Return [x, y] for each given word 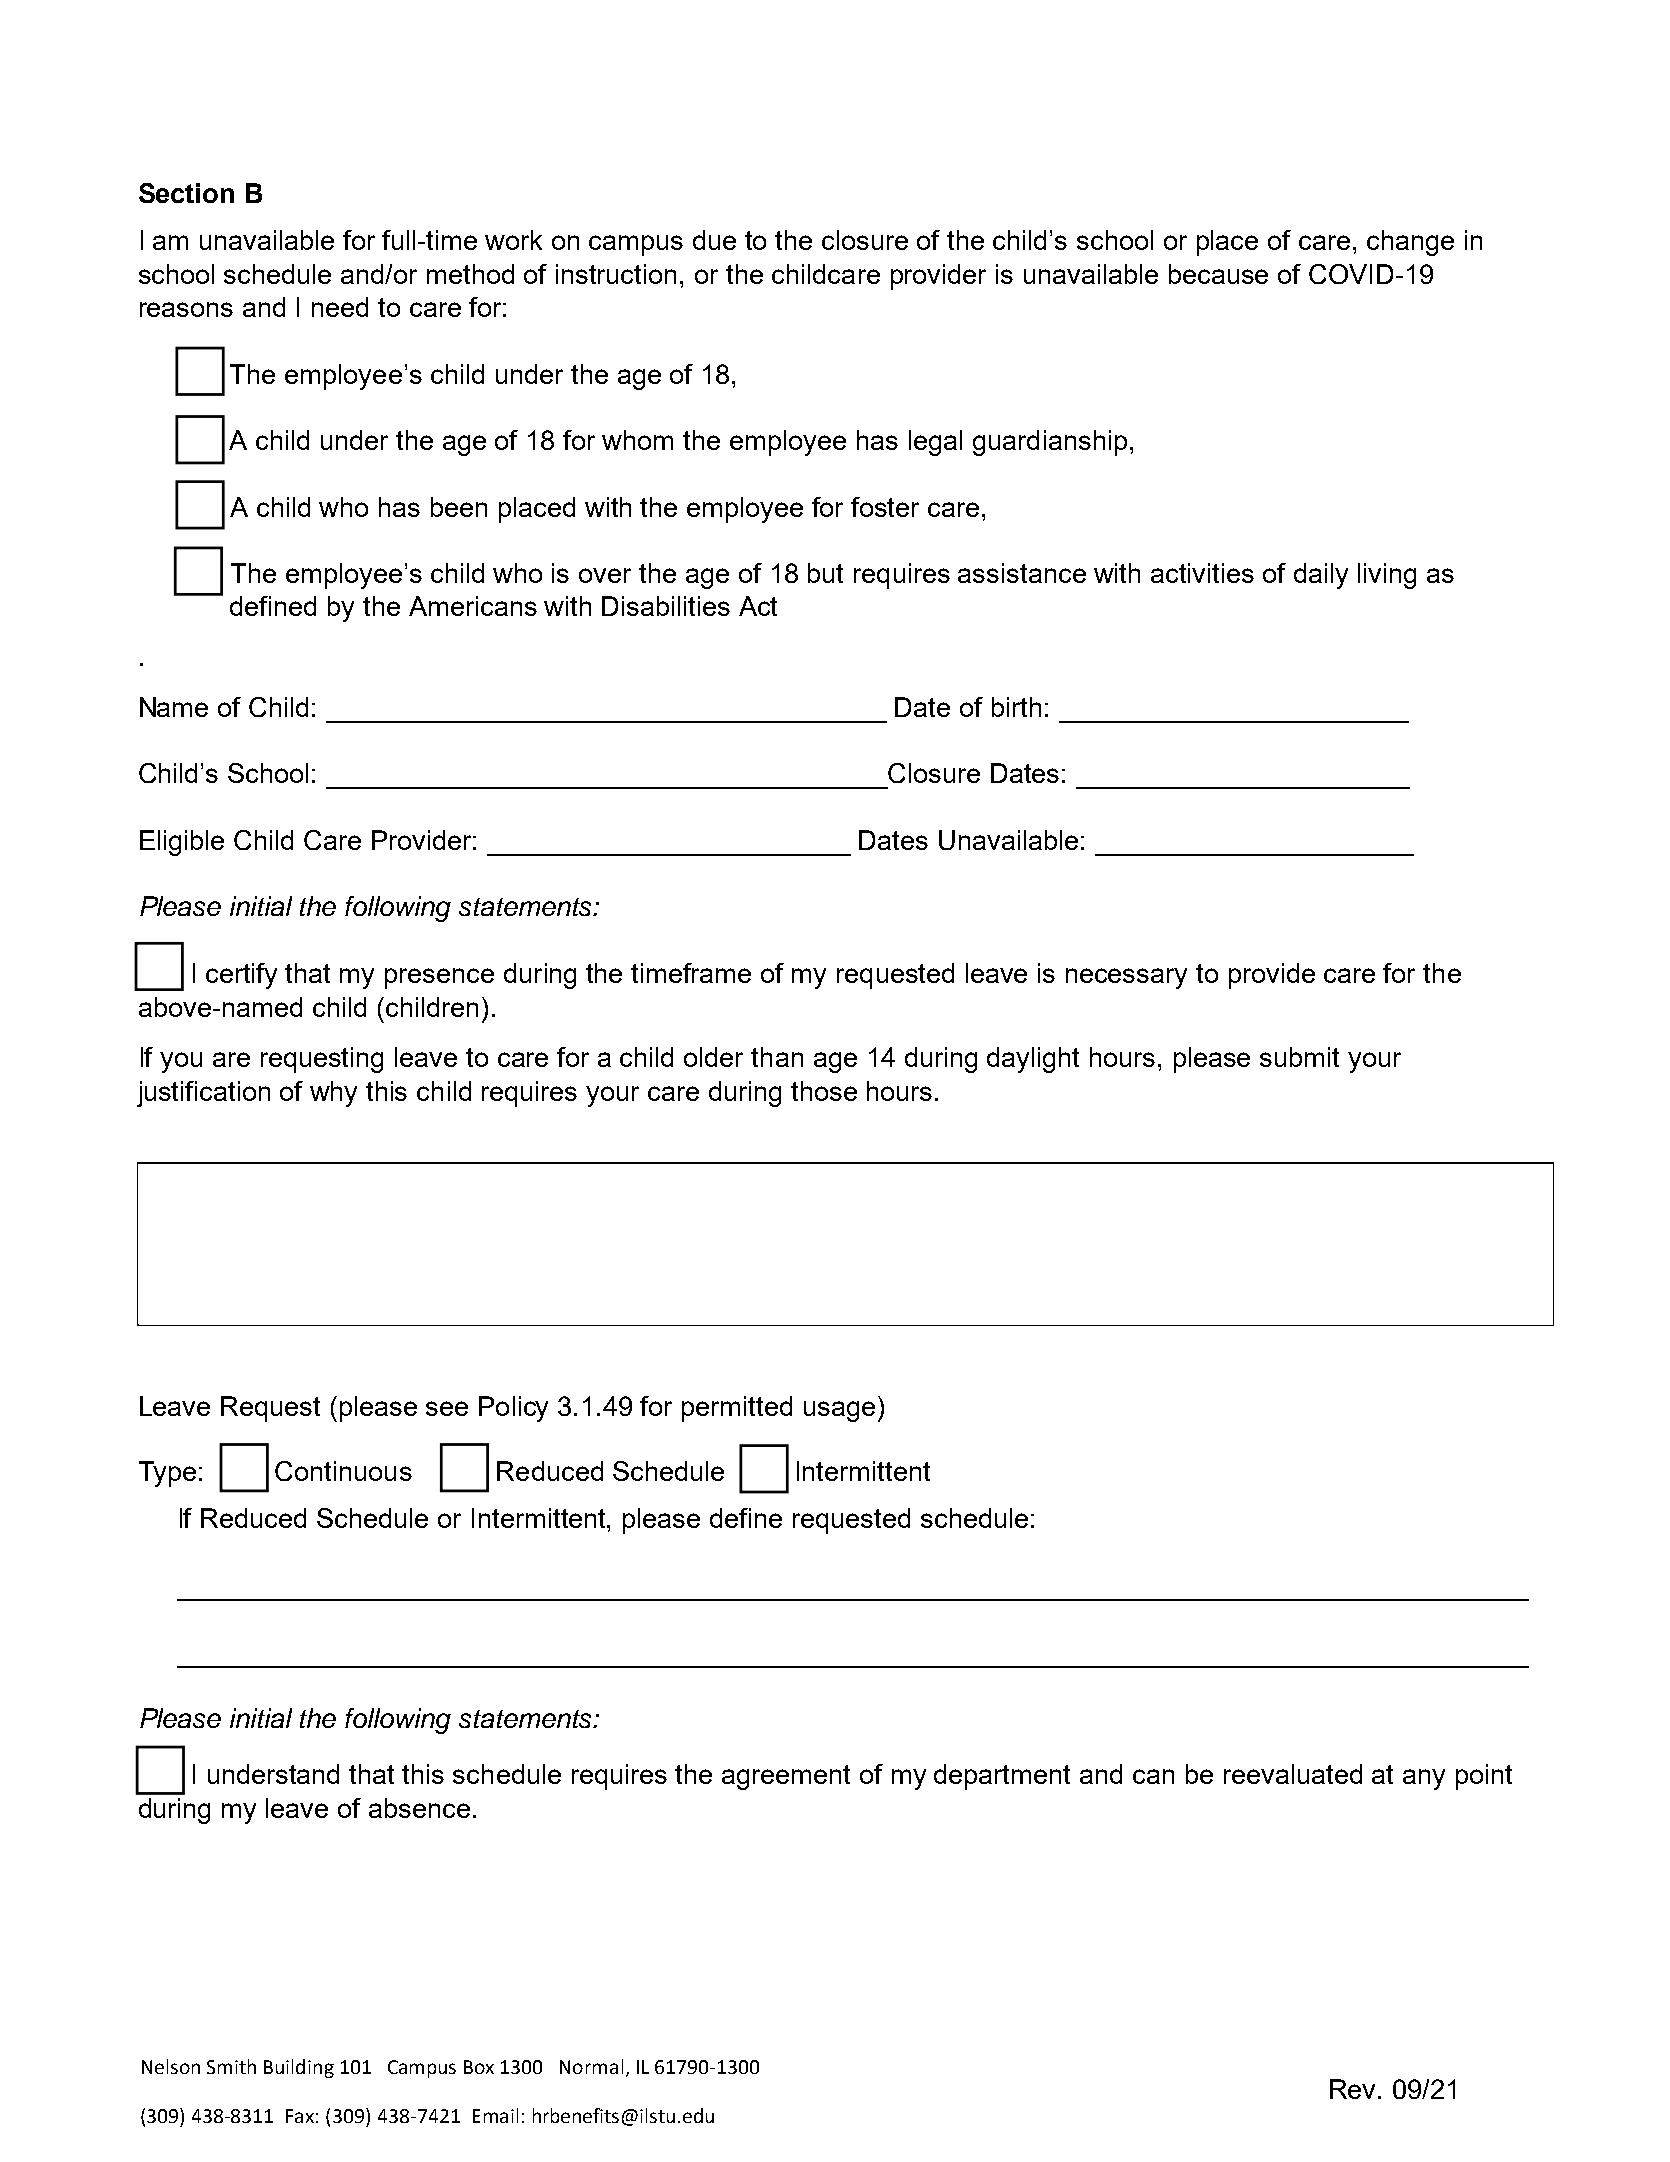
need [340, 307]
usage [839, 1411]
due [714, 240]
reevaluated [1293, 1774]
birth [1016, 707]
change [1410, 243]
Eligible [182, 843]
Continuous [343, 1471]
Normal [591, 2066]
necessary [1126, 978]
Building [299, 2068]
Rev [1354, 2089]
